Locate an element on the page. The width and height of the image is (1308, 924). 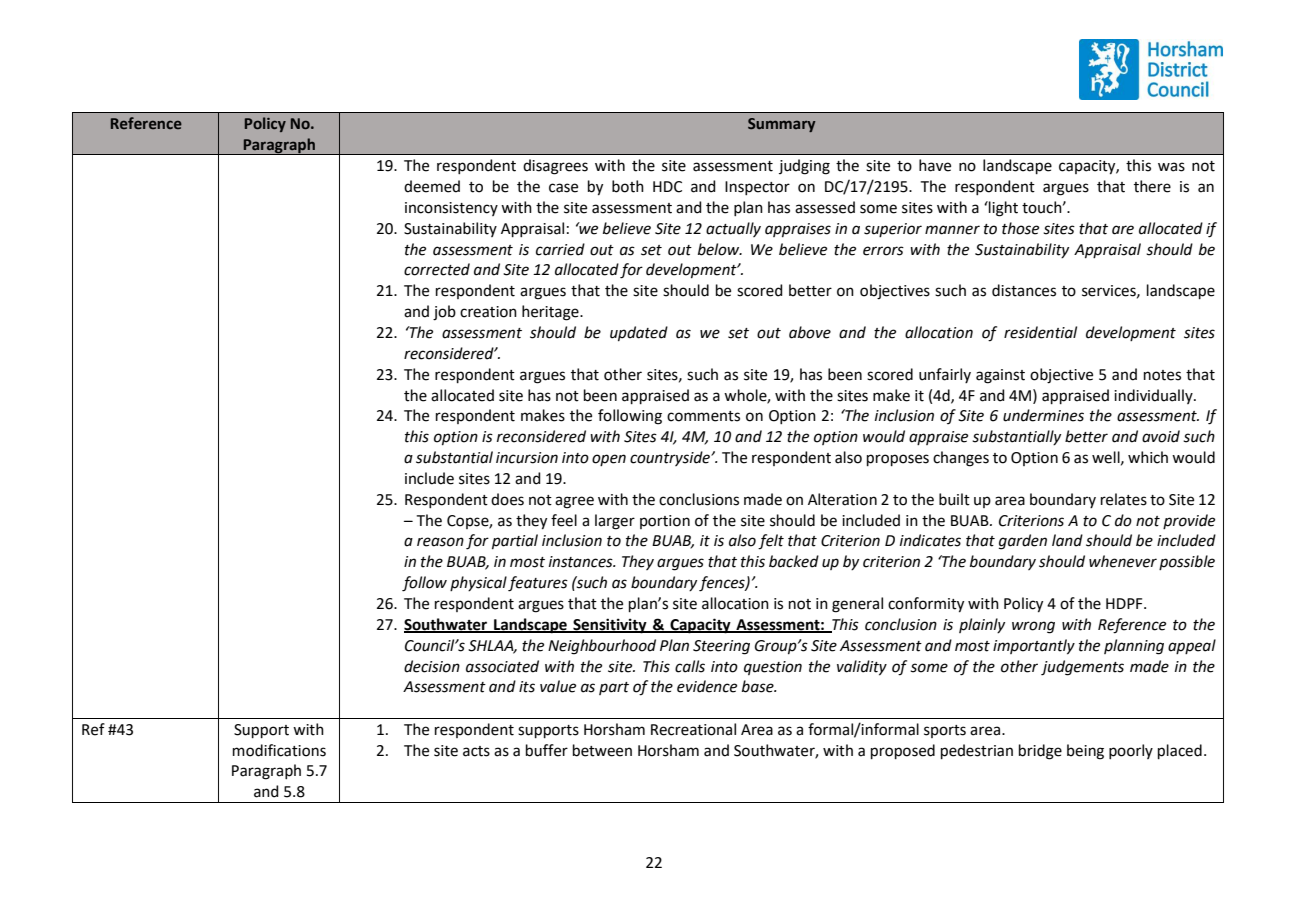
deemed is located at coordinates (432, 186).
